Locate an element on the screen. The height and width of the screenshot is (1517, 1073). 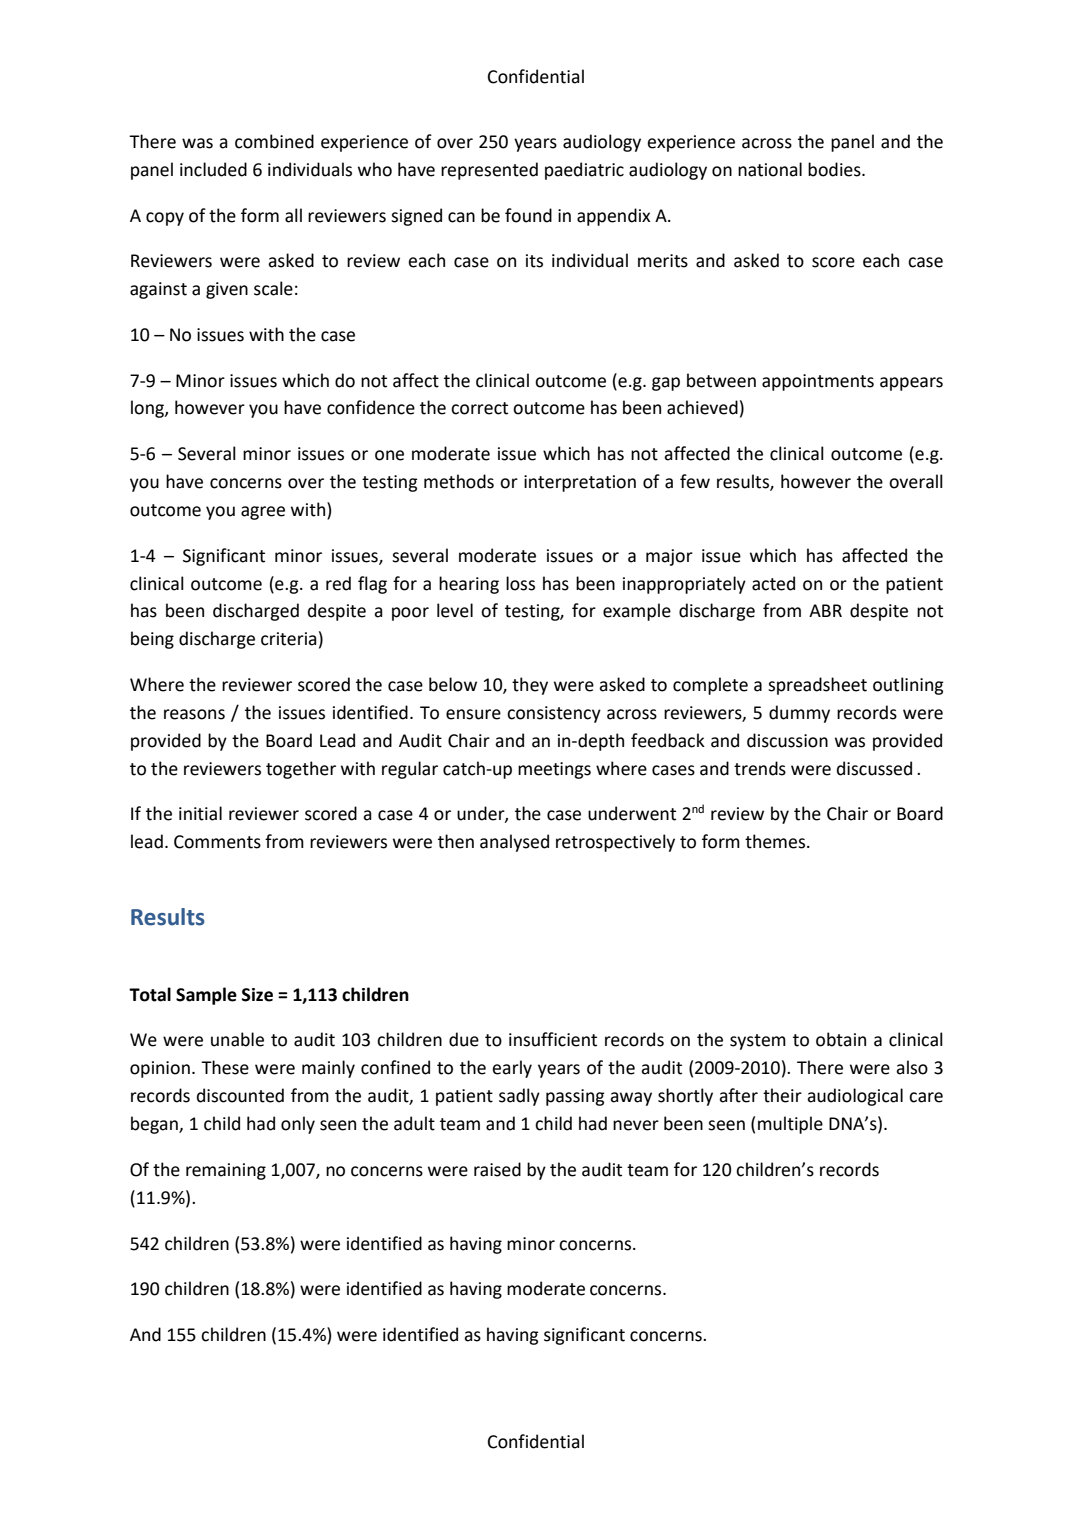
correct is located at coordinates (479, 408).
